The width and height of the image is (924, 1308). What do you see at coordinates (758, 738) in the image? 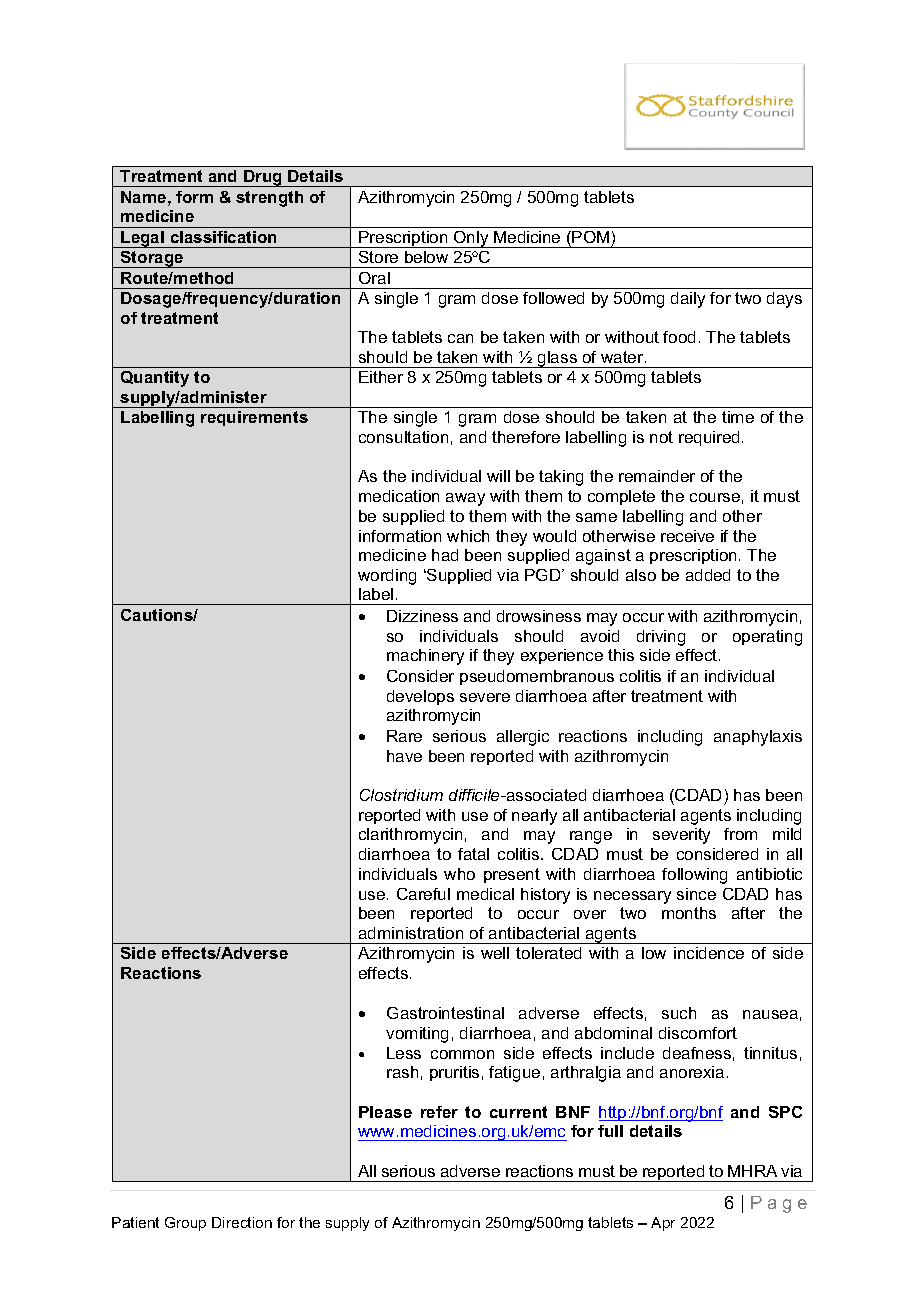
I see `anaphylaxis` at bounding box center [758, 738].
